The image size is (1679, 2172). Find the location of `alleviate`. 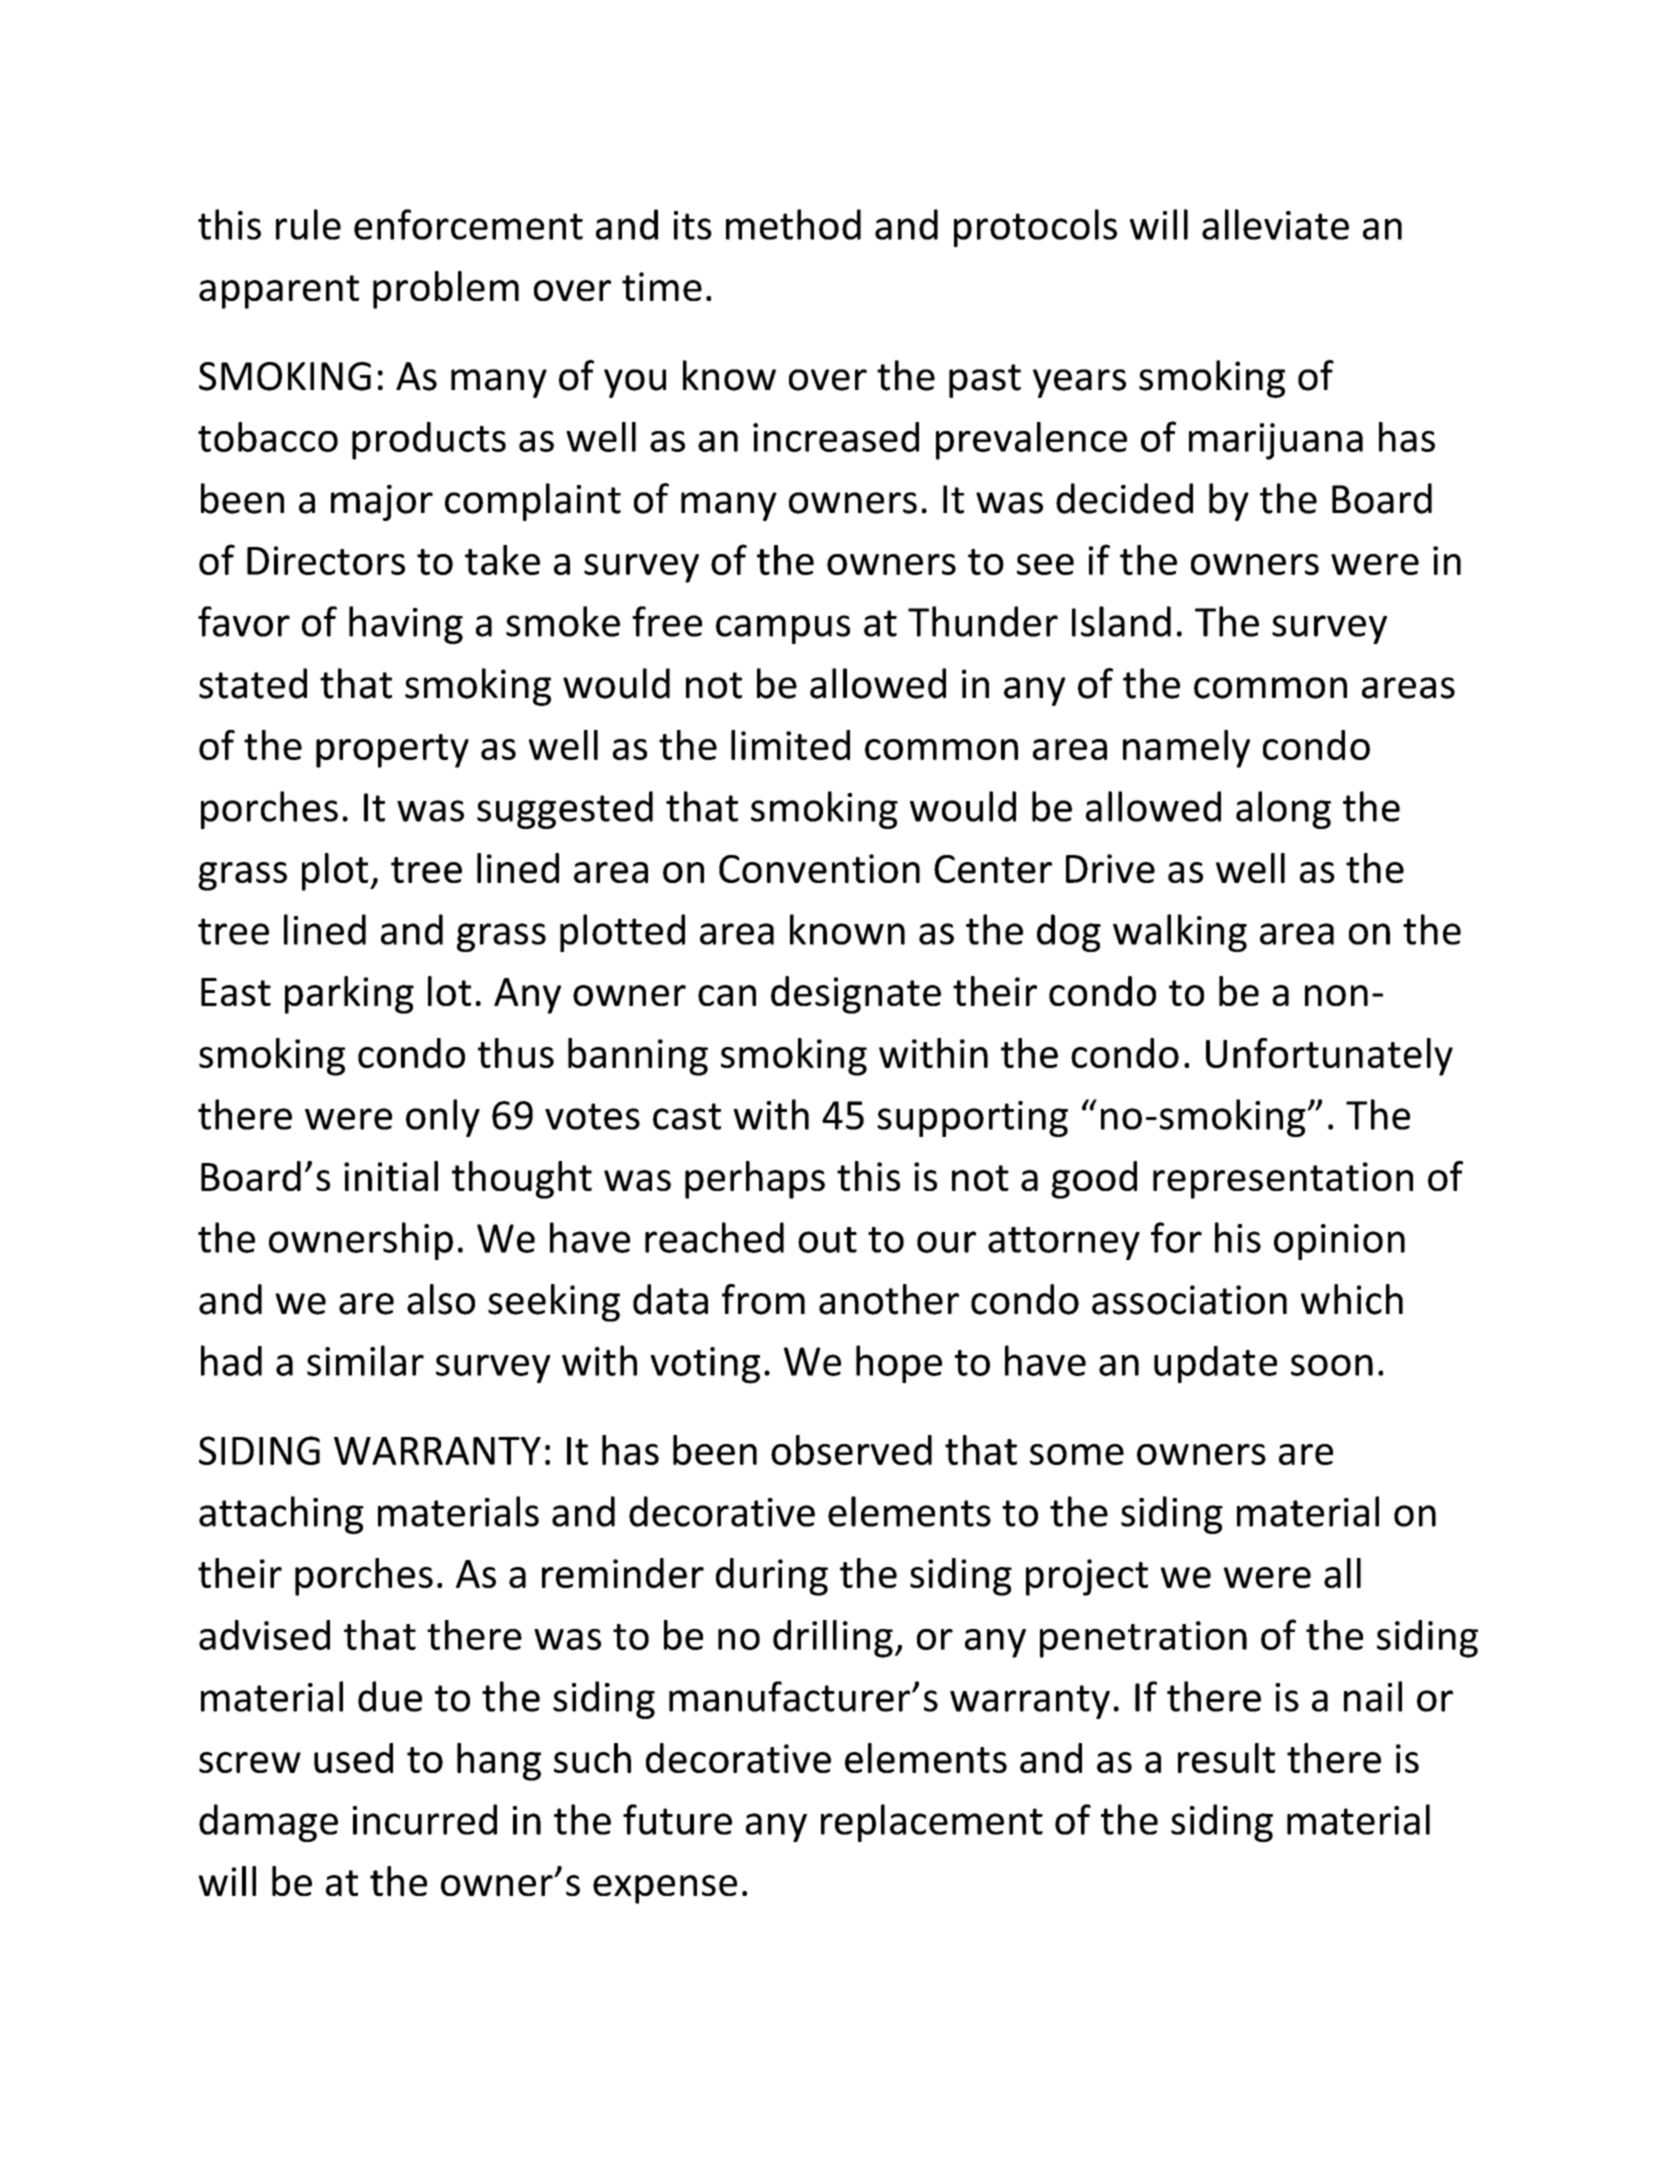

alleviate is located at coordinates (1275, 224).
